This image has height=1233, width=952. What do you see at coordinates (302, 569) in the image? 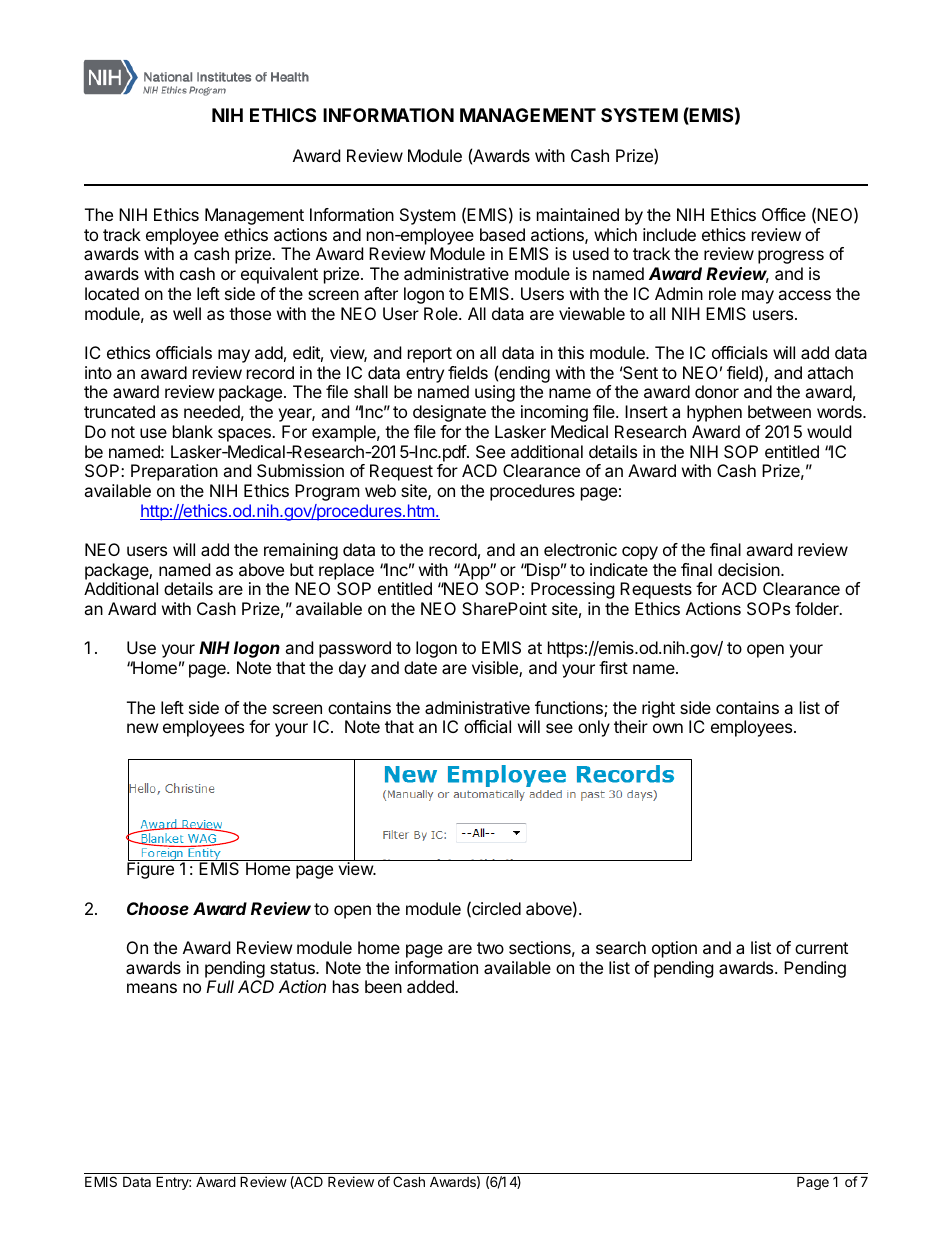
I see `but` at bounding box center [302, 569].
